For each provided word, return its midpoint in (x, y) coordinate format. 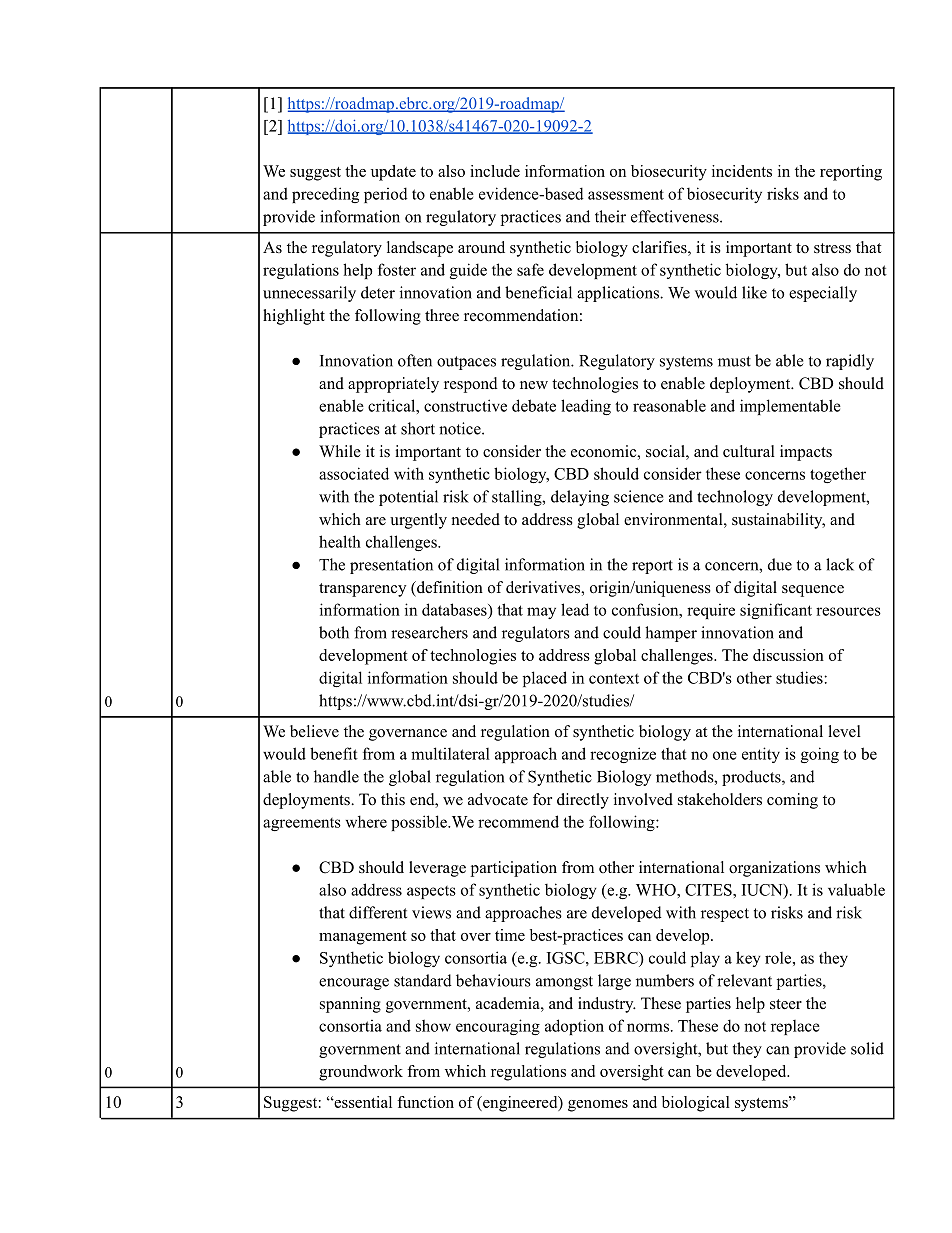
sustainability (778, 521)
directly (583, 801)
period (386, 195)
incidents (742, 171)
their (610, 216)
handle (336, 776)
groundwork (361, 1073)
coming (792, 801)
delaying (580, 498)
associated (354, 473)
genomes (598, 1106)
